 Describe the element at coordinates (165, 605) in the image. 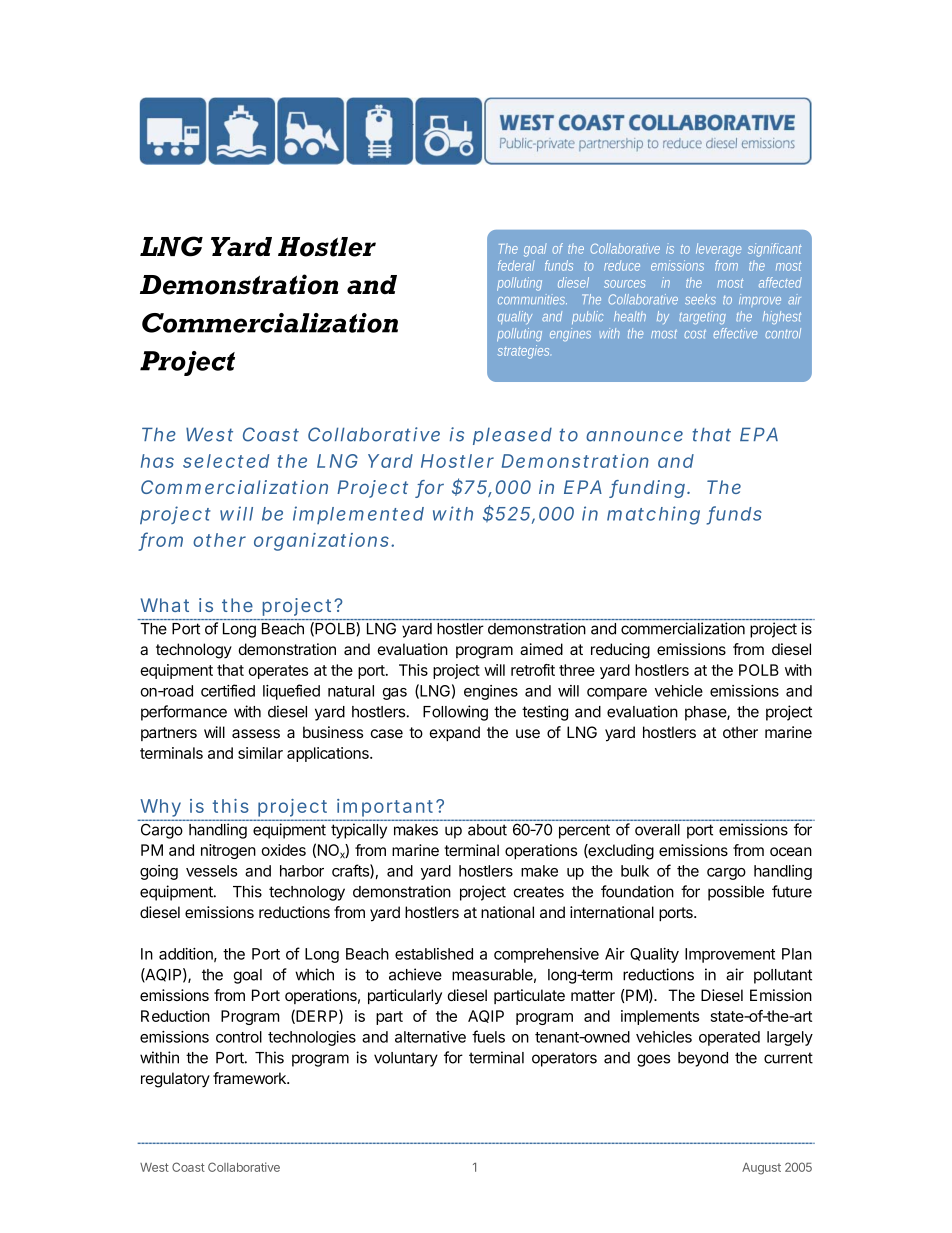

I see `What` at that location.
